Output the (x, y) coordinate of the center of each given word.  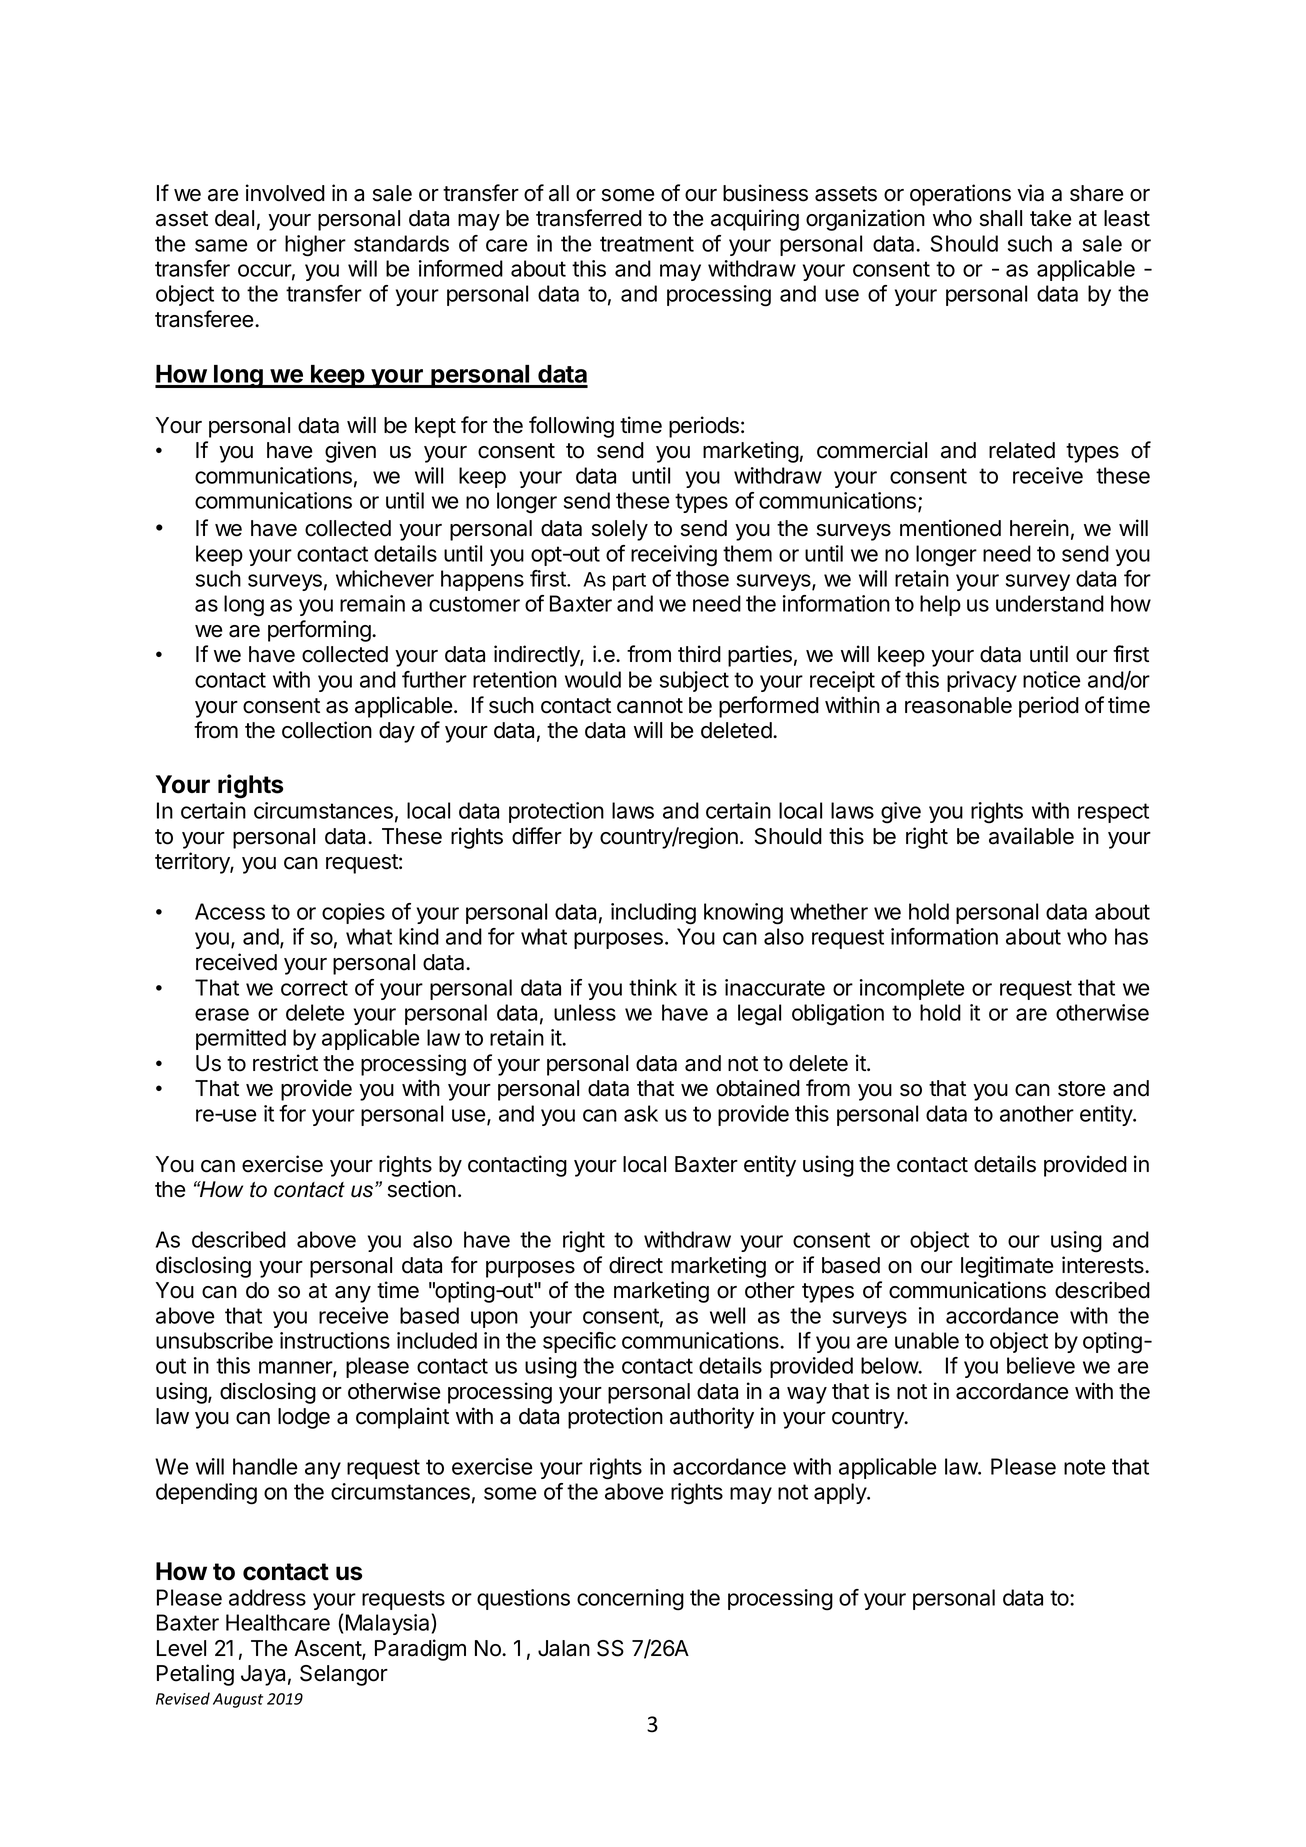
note (1085, 1467)
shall (1001, 218)
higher (315, 246)
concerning (630, 1600)
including (653, 914)
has (1131, 936)
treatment (647, 244)
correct (314, 988)
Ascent (328, 1649)
